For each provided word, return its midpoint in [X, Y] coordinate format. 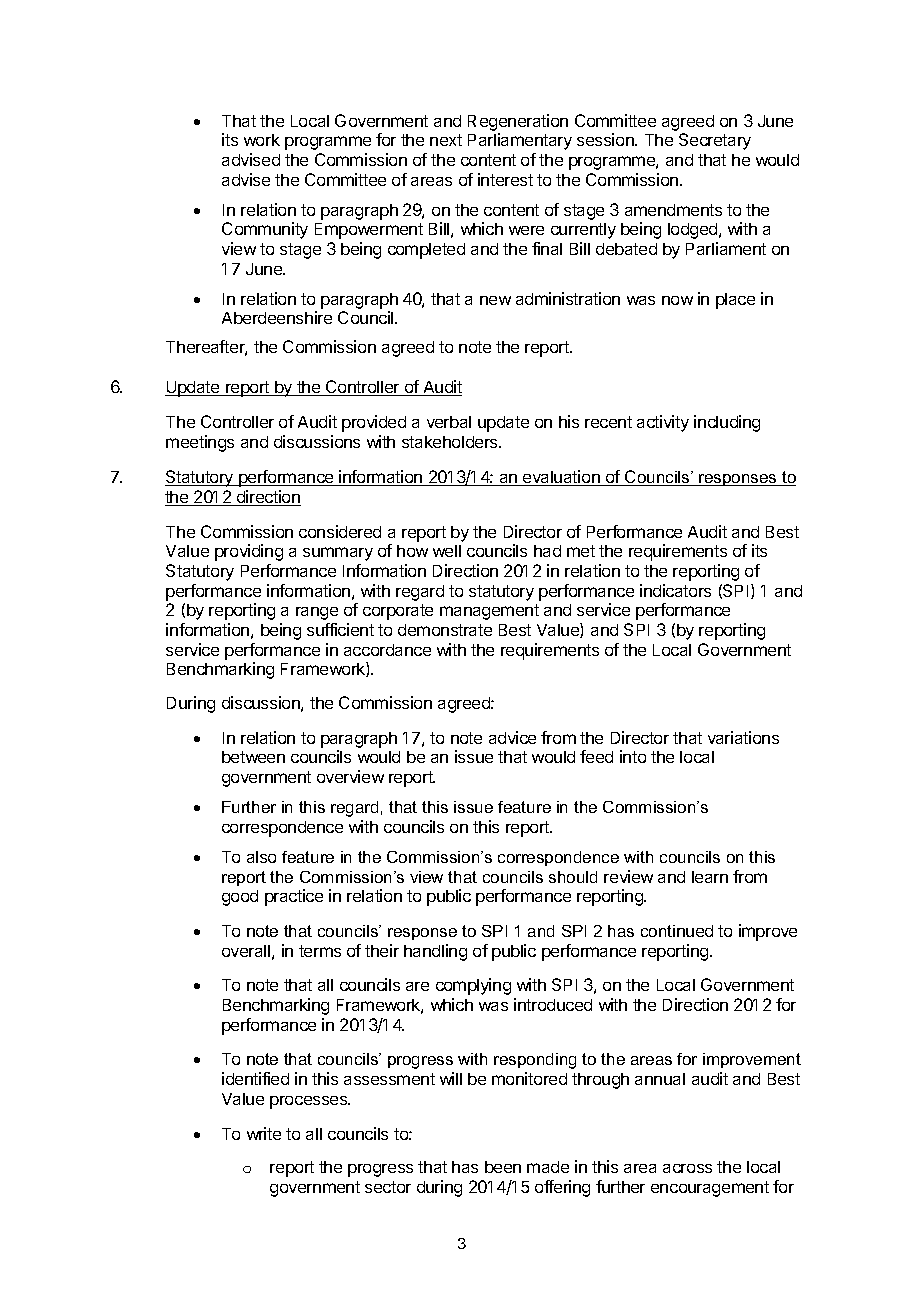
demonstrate [445, 630]
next [446, 140]
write [264, 1133]
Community [265, 230]
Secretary [715, 141]
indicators [675, 590]
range [317, 613]
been [503, 1167]
